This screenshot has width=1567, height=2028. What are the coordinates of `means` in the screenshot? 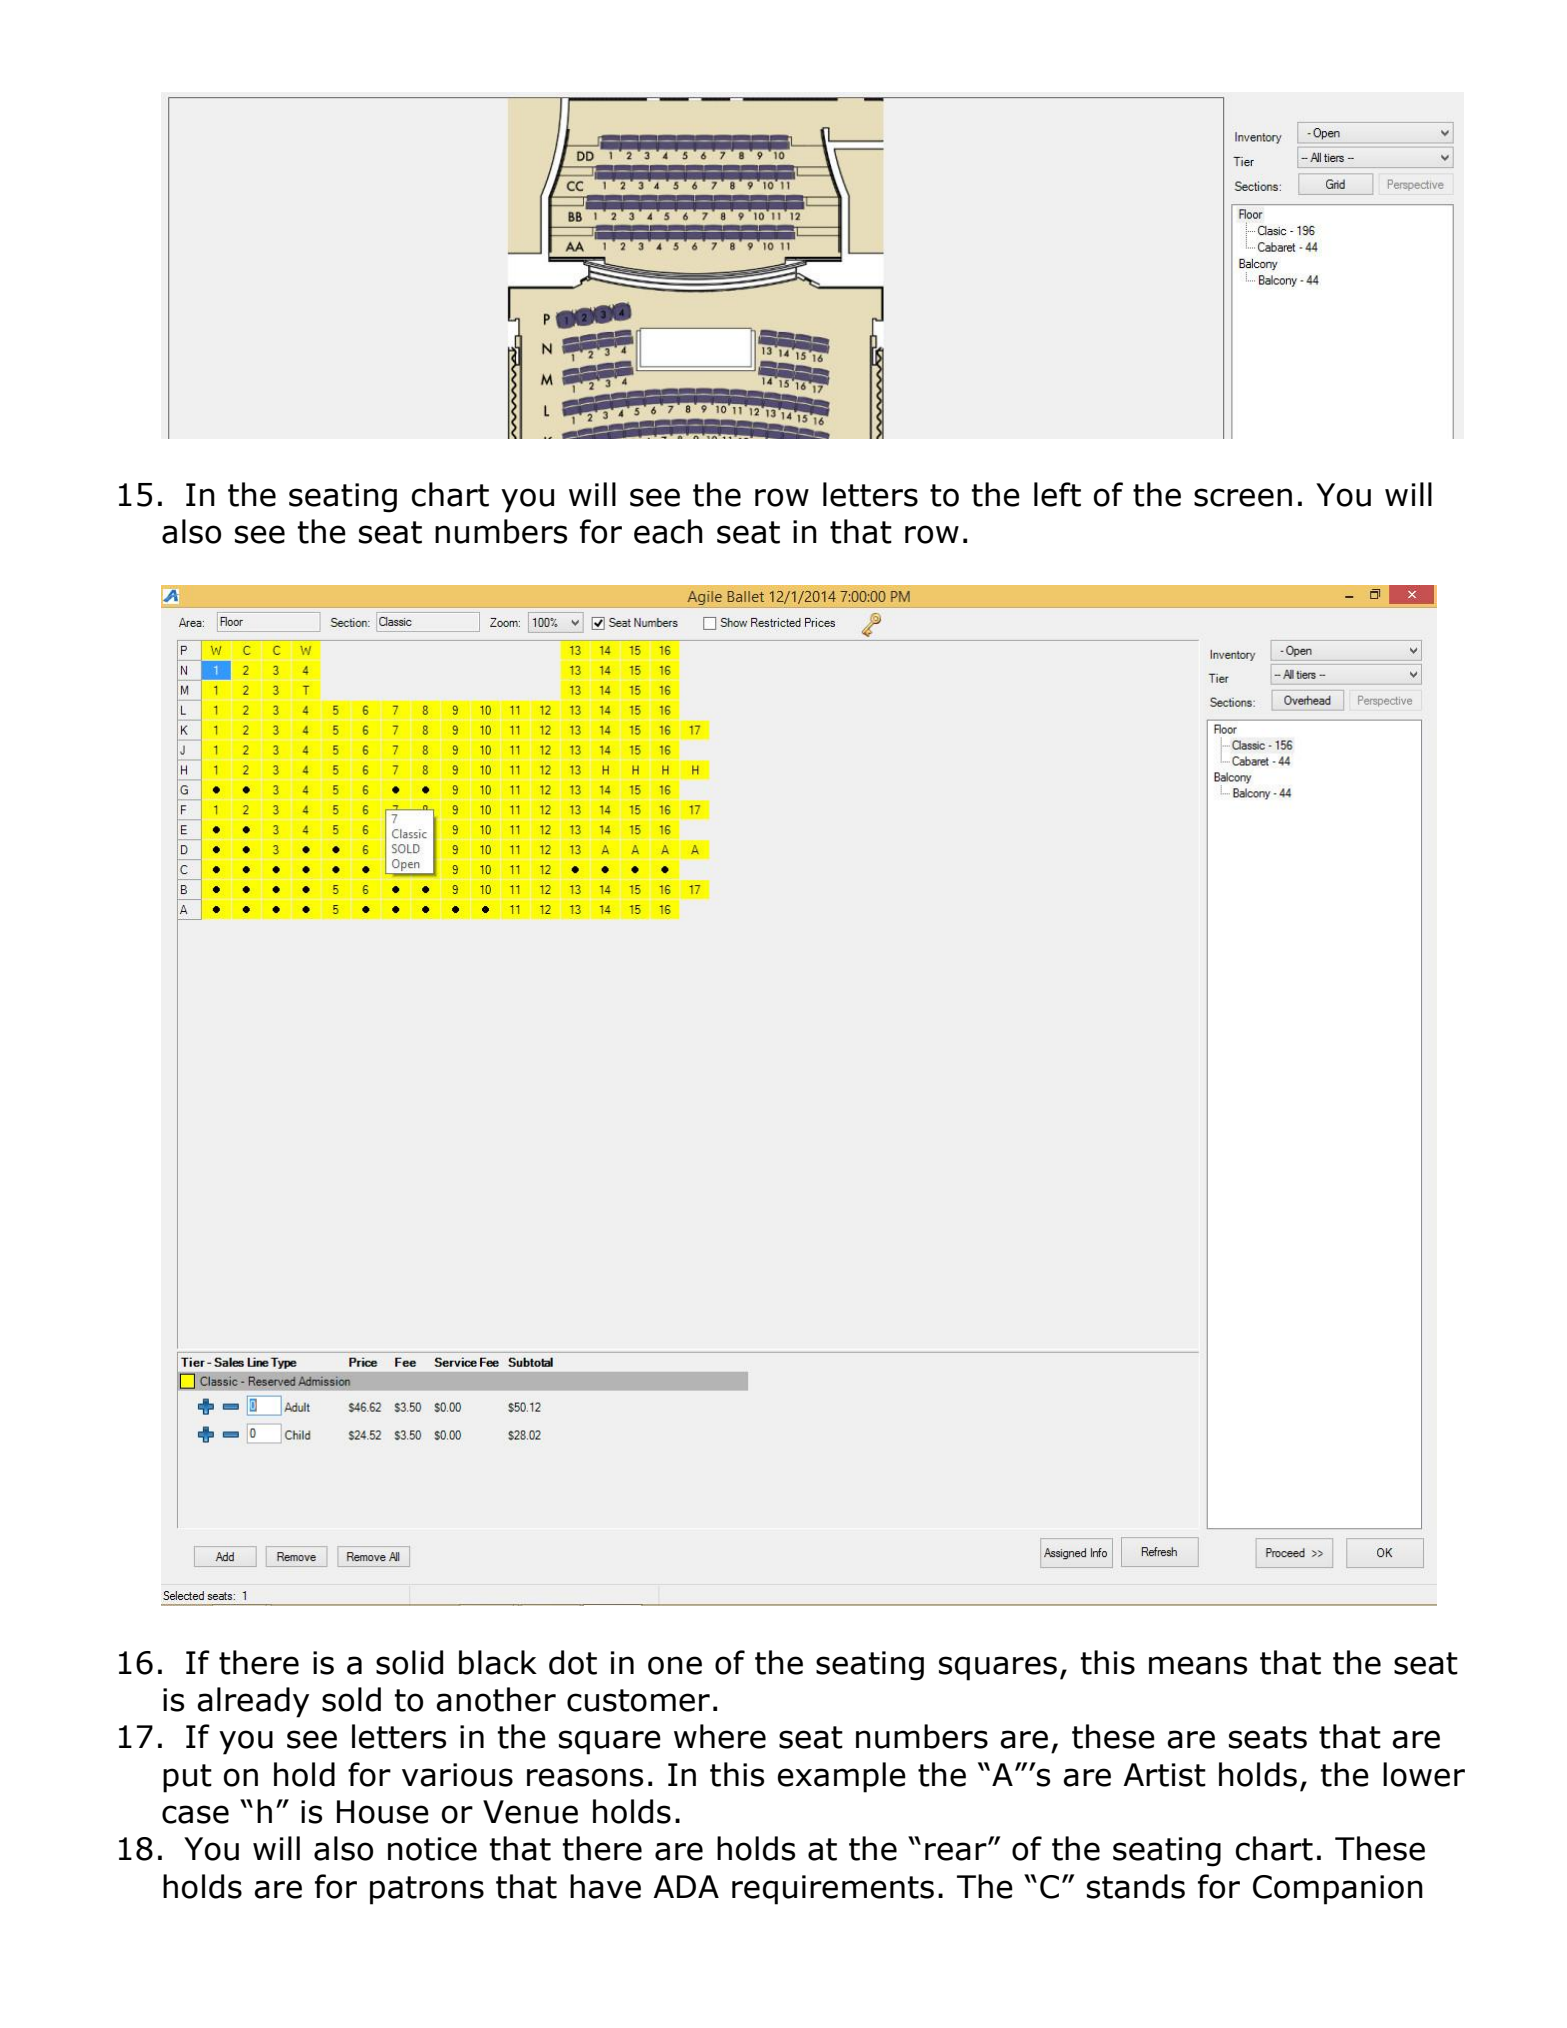 It's located at (1198, 1665).
